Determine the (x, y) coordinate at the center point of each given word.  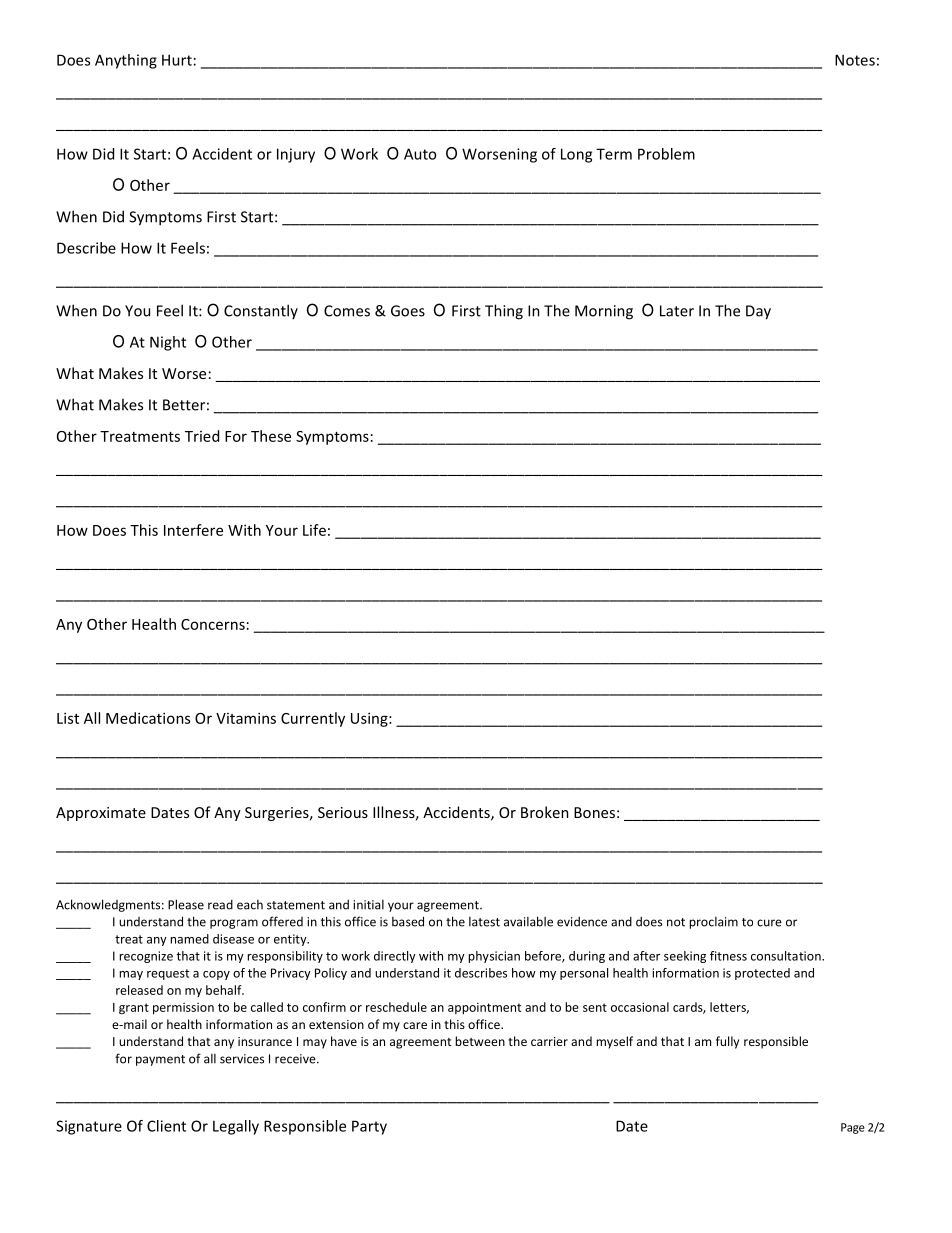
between (480, 1041)
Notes (855, 60)
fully (727, 1042)
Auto (420, 154)
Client (166, 1126)
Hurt (177, 60)
